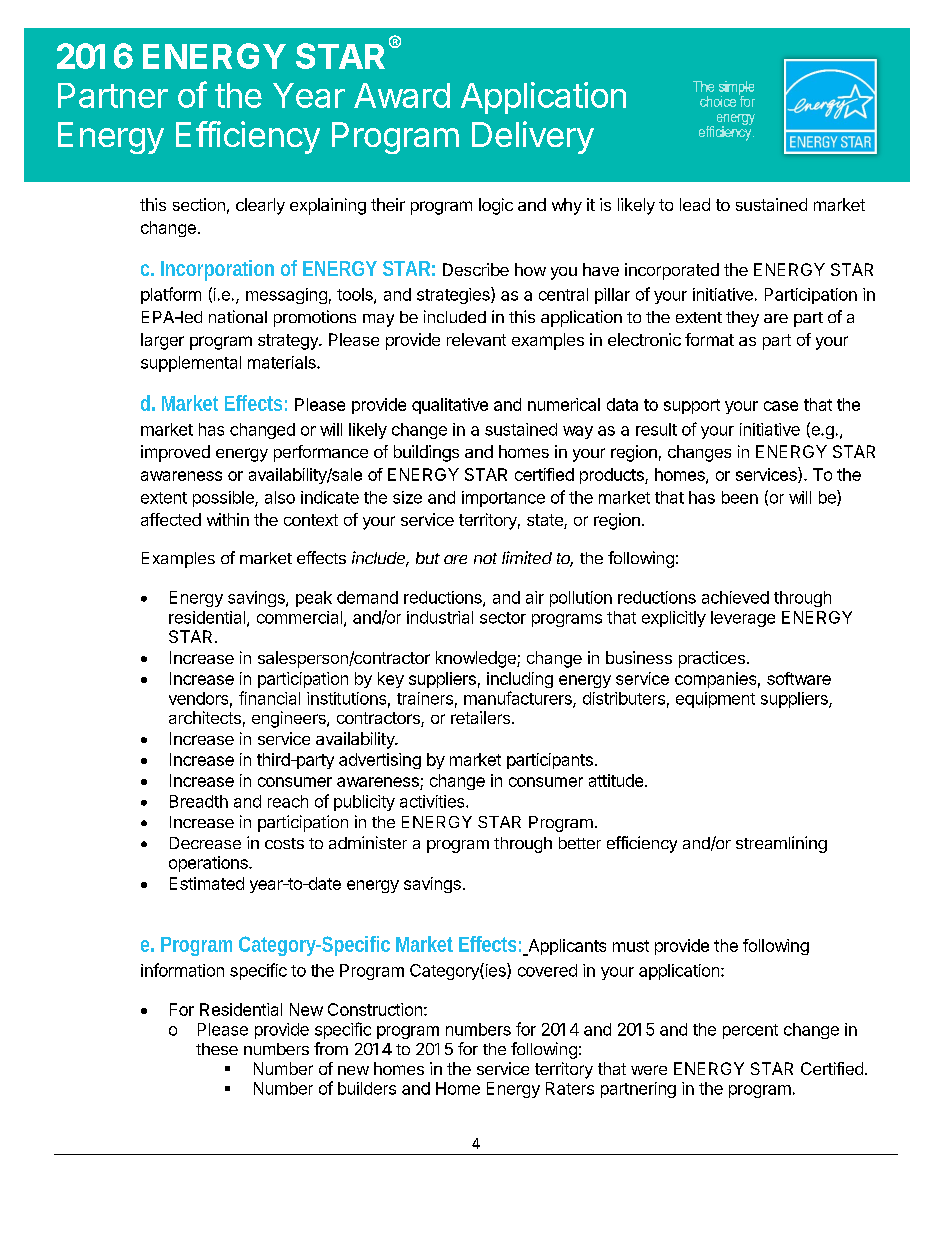  I want to click on lead, so click(695, 204).
